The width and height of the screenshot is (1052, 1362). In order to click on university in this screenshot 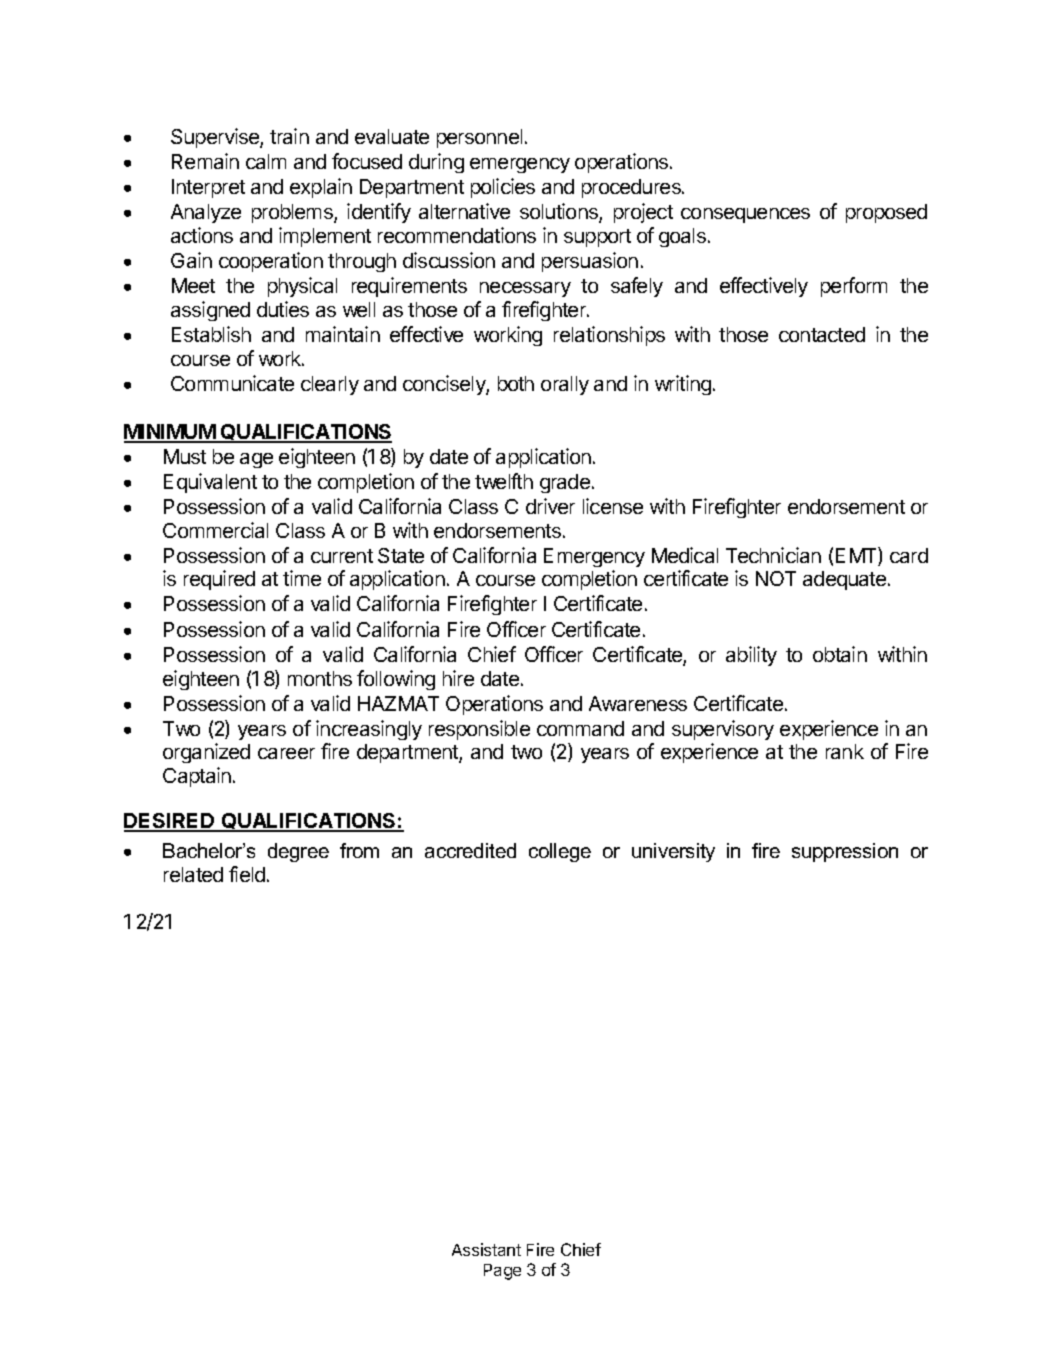, I will do `click(673, 852)`.
